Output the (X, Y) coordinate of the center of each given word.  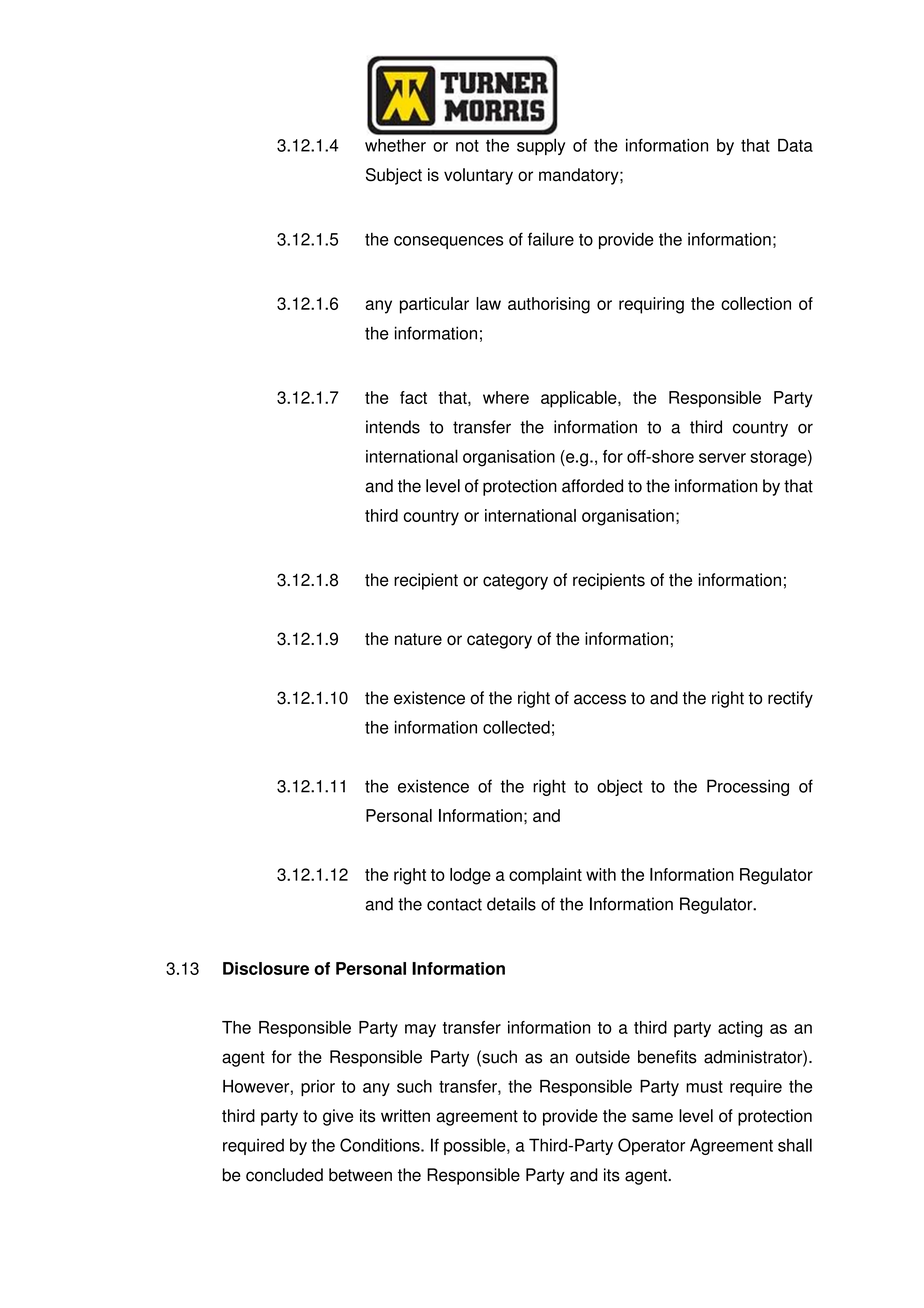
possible (476, 1146)
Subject (394, 176)
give (338, 1117)
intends (393, 427)
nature (418, 639)
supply (541, 146)
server (722, 458)
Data (795, 145)
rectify (790, 699)
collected (516, 727)
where (506, 397)
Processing (748, 787)
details (511, 904)
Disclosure (266, 968)
